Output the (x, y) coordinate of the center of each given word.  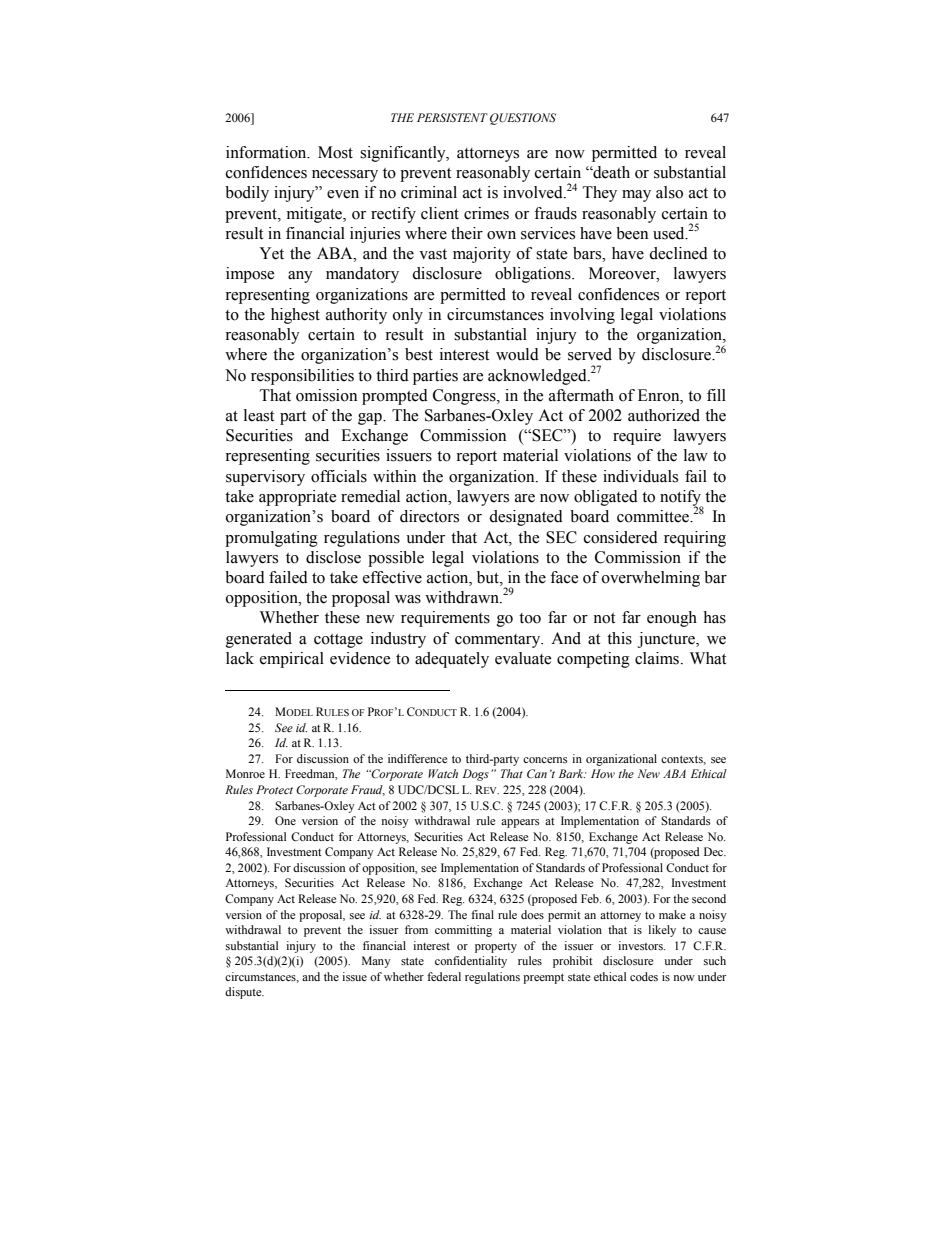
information (267, 152)
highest (295, 316)
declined (678, 253)
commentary (499, 641)
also (669, 192)
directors (429, 516)
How (603, 773)
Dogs (476, 775)
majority (482, 255)
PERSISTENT (452, 117)
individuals (640, 476)
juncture (667, 640)
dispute (244, 993)
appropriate (297, 498)
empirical (292, 660)
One (285, 821)
